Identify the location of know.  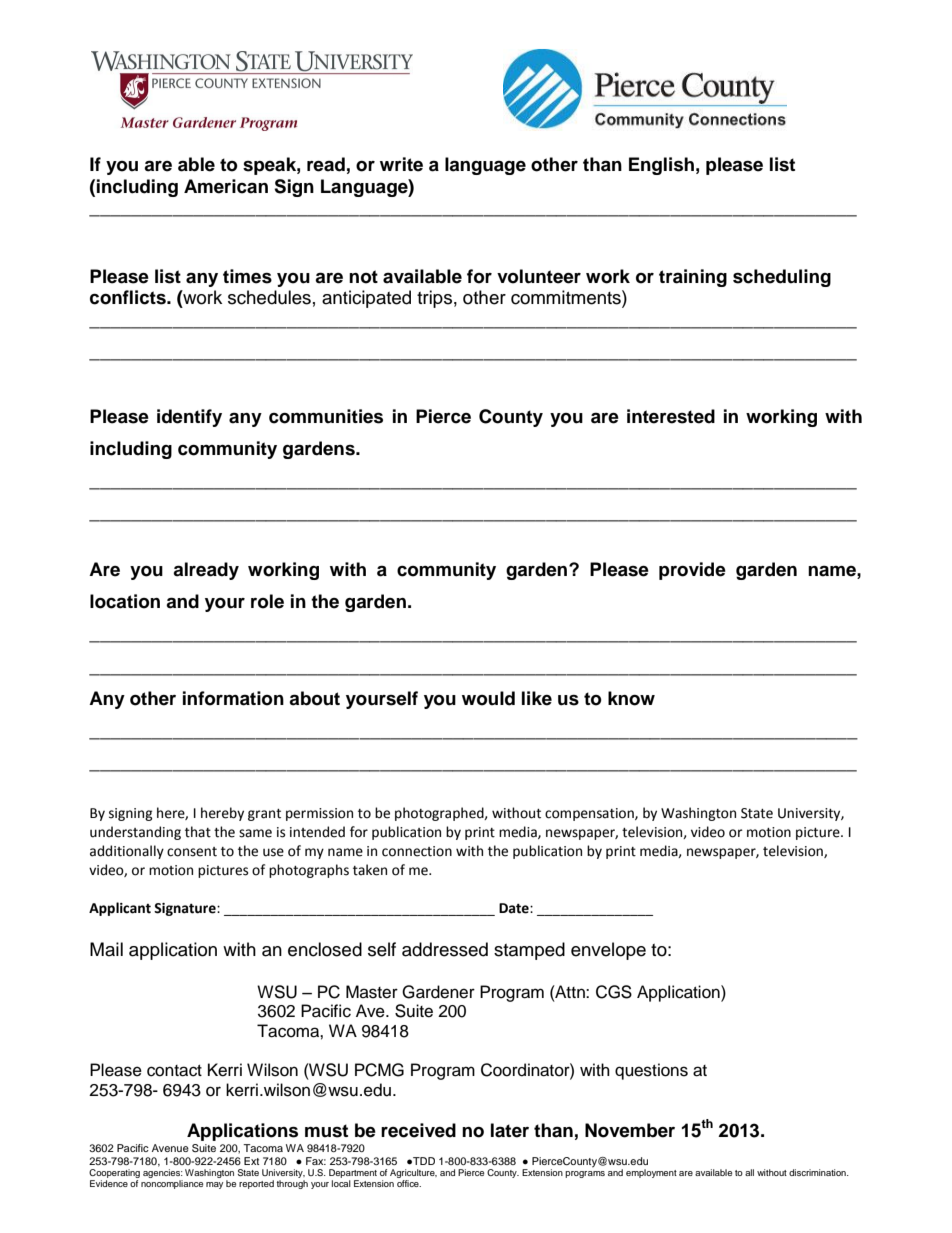
(631, 698).
